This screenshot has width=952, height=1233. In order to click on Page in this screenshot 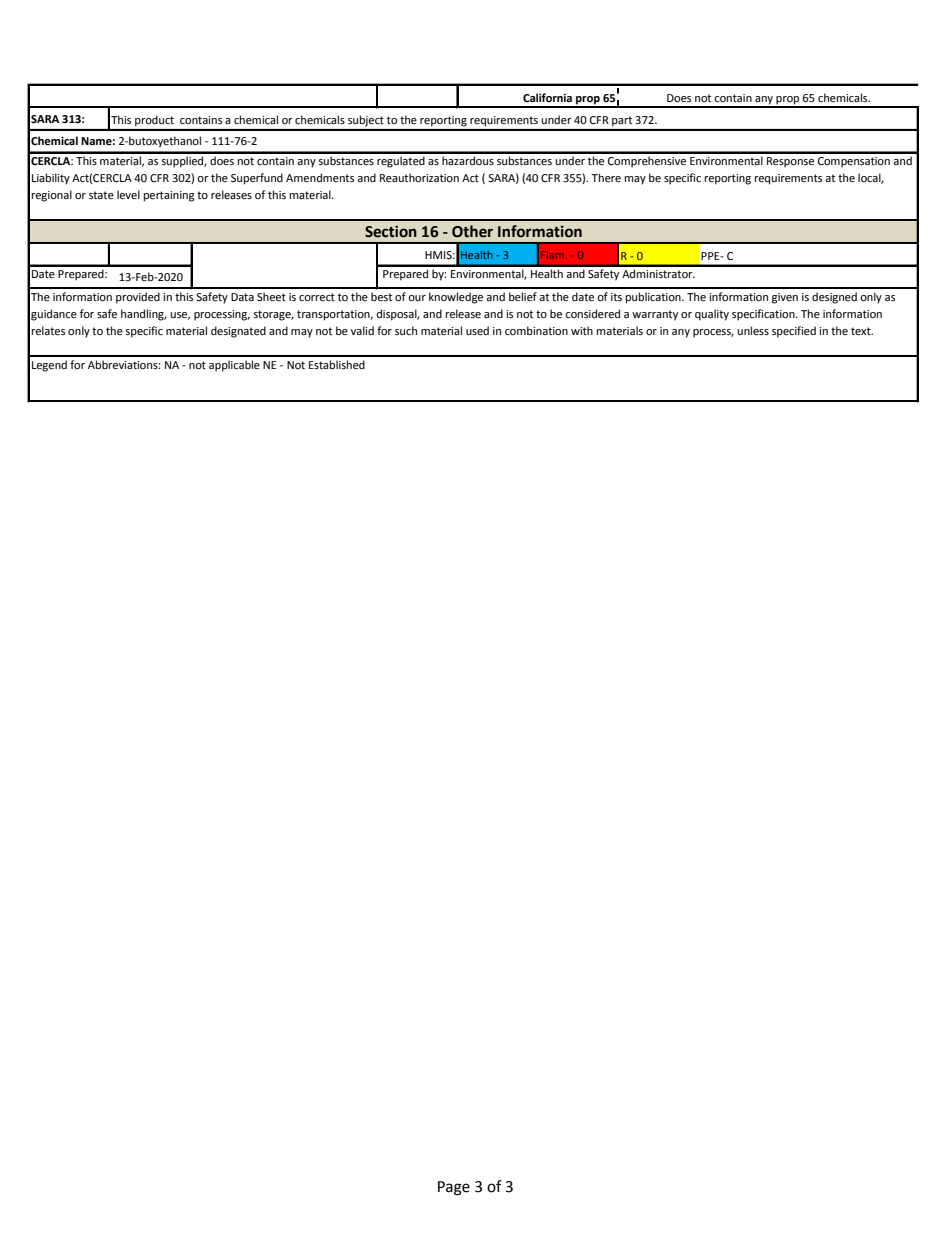, I will do `click(454, 1188)`.
